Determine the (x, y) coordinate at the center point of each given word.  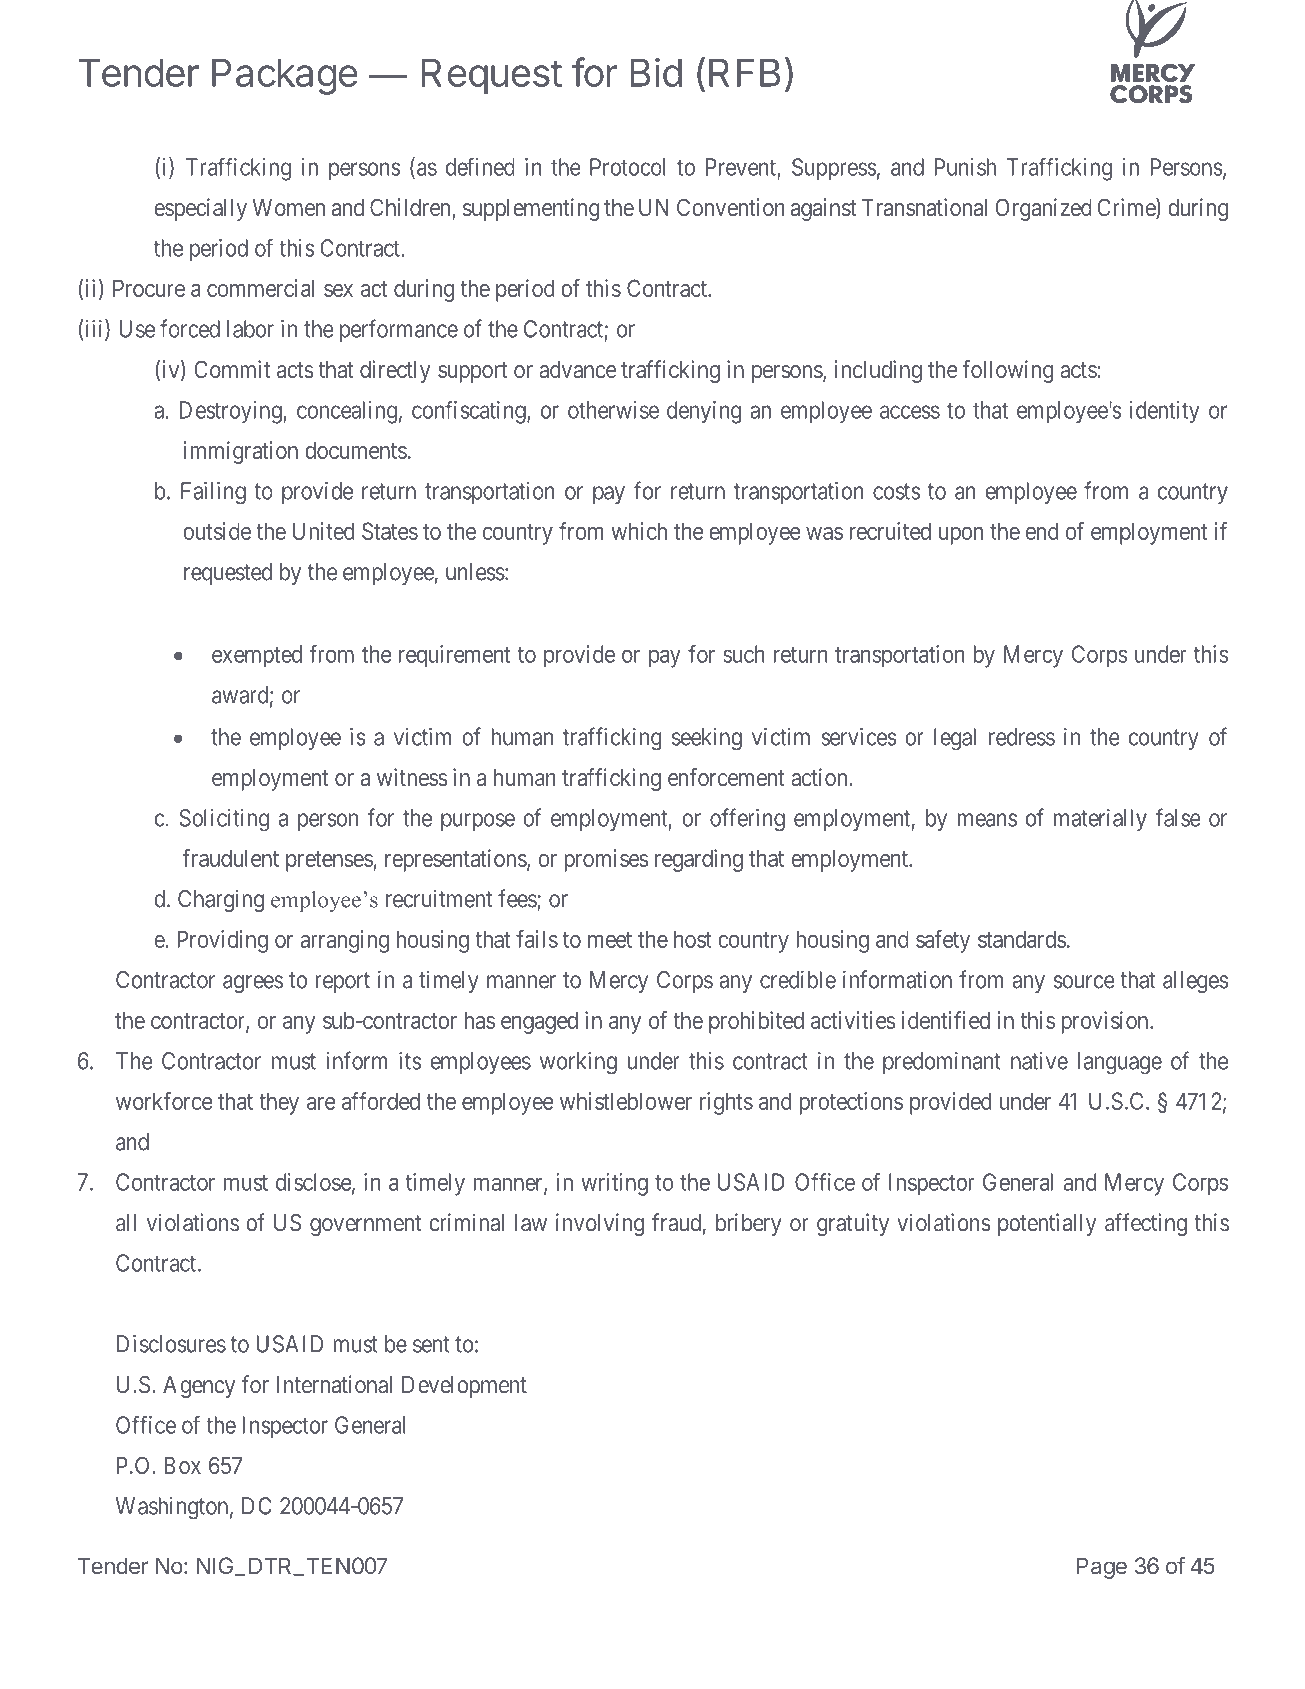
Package (285, 76)
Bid (656, 72)
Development (464, 1387)
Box (182, 1465)
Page (1102, 1568)
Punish (965, 167)
